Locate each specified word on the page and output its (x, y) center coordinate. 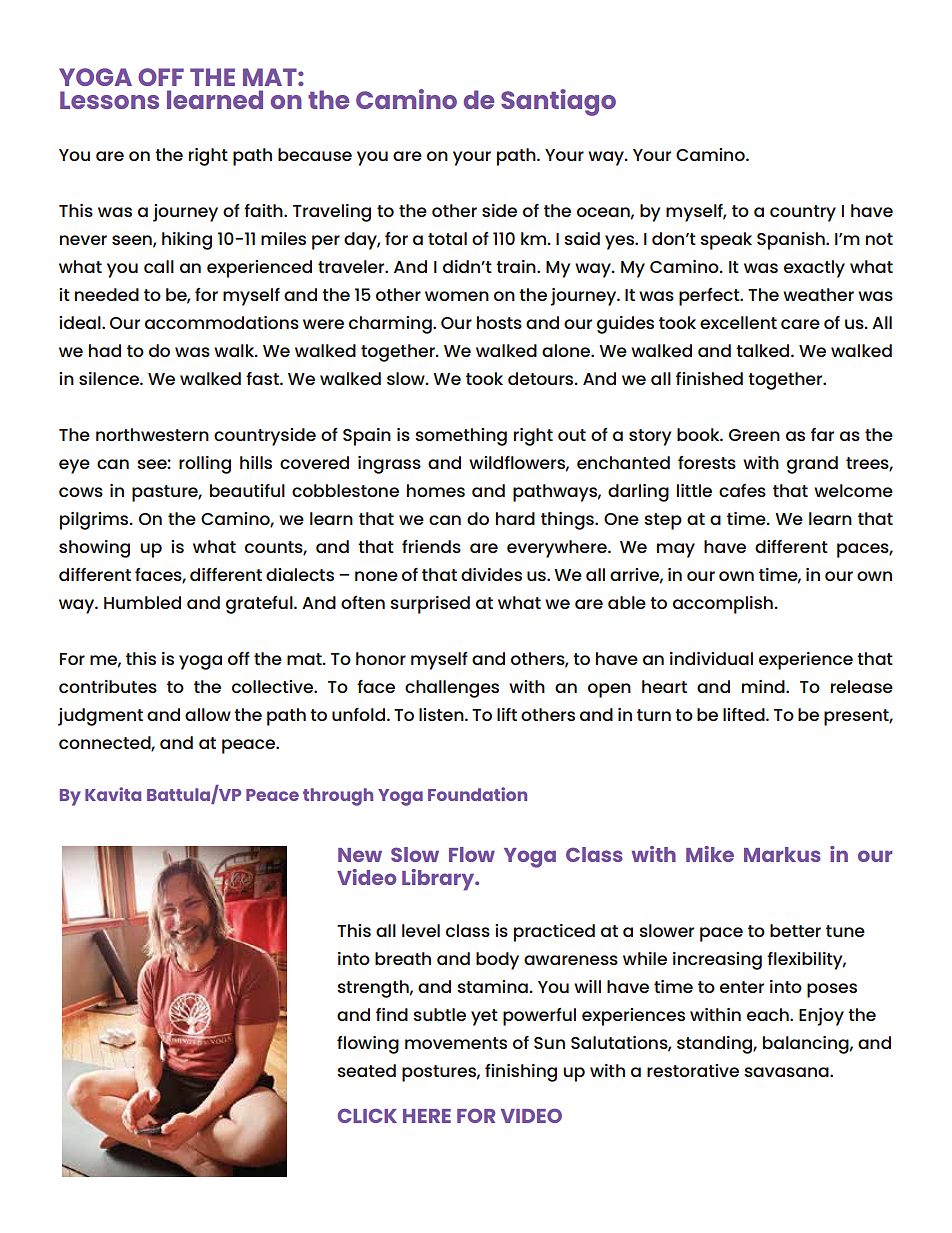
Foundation (477, 794)
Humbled (142, 602)
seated (366, 1070)
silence (110, 378)
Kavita (113, 794)
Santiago (558, 102)
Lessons (109, 100)
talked (764, 350)
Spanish (792, 241)
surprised (430, 605)
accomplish (723, 605)
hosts (499, 322)
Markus (782, 854)
